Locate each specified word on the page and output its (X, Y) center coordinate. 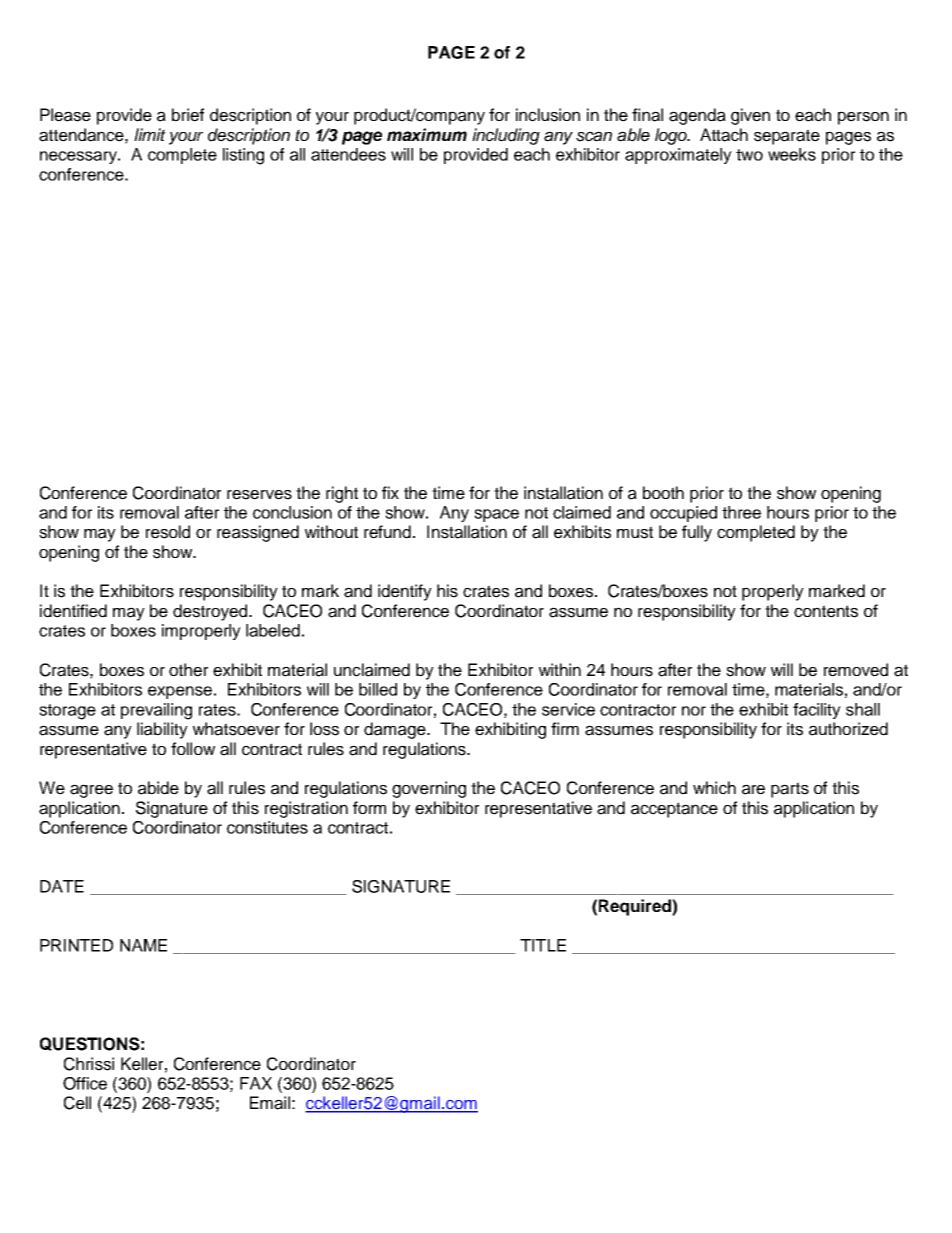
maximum (427, 134)
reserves (259, 495)
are (753, 789)
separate (787, 137)
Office (85, 1083)
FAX (256, 1083)
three (741, 512)
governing (429, 789)
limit (150, 134)
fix (390, 492)
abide (158, 788)
